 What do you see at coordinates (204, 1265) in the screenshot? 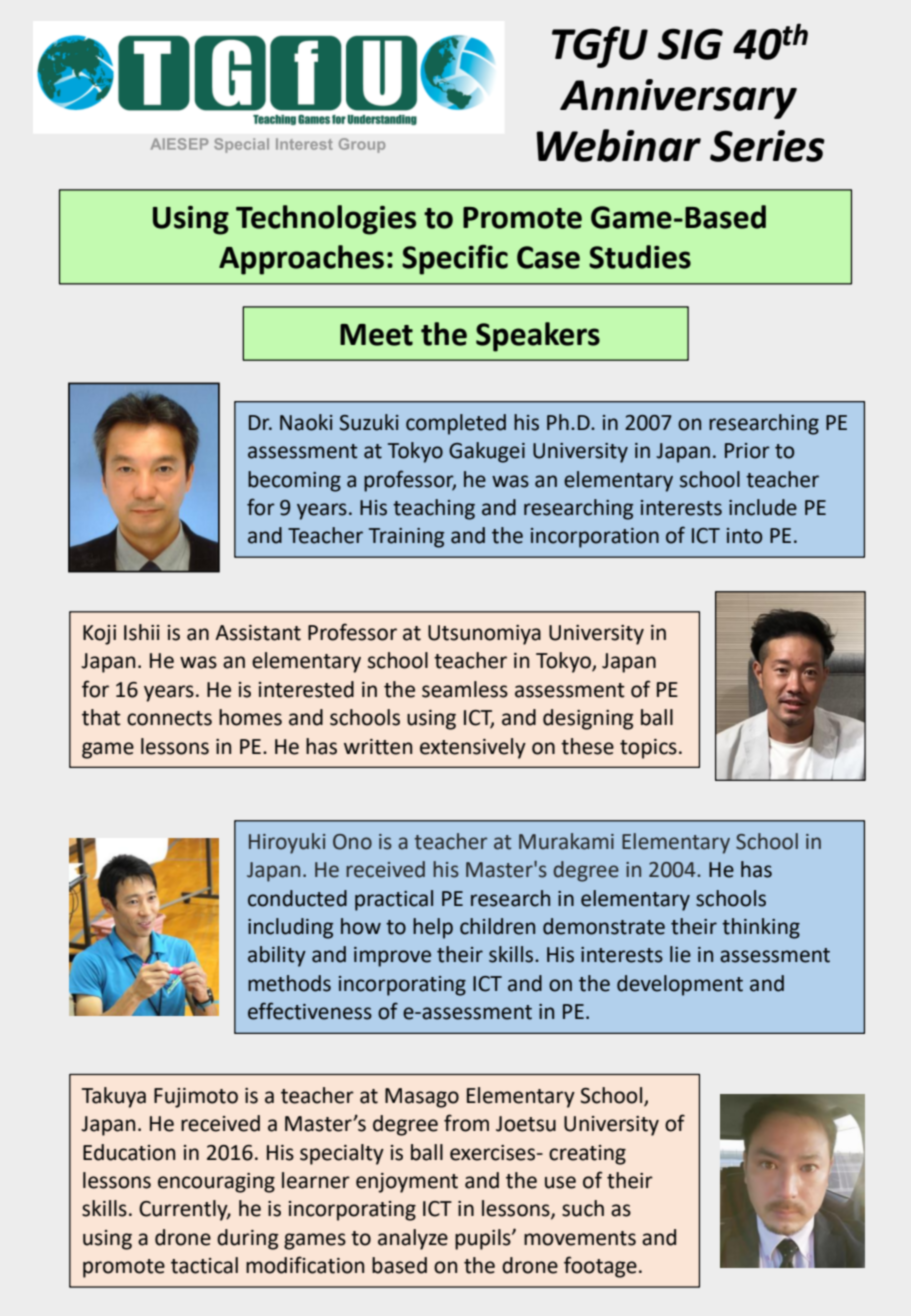
I see `tactical` at bounding box center [204, 1265].
